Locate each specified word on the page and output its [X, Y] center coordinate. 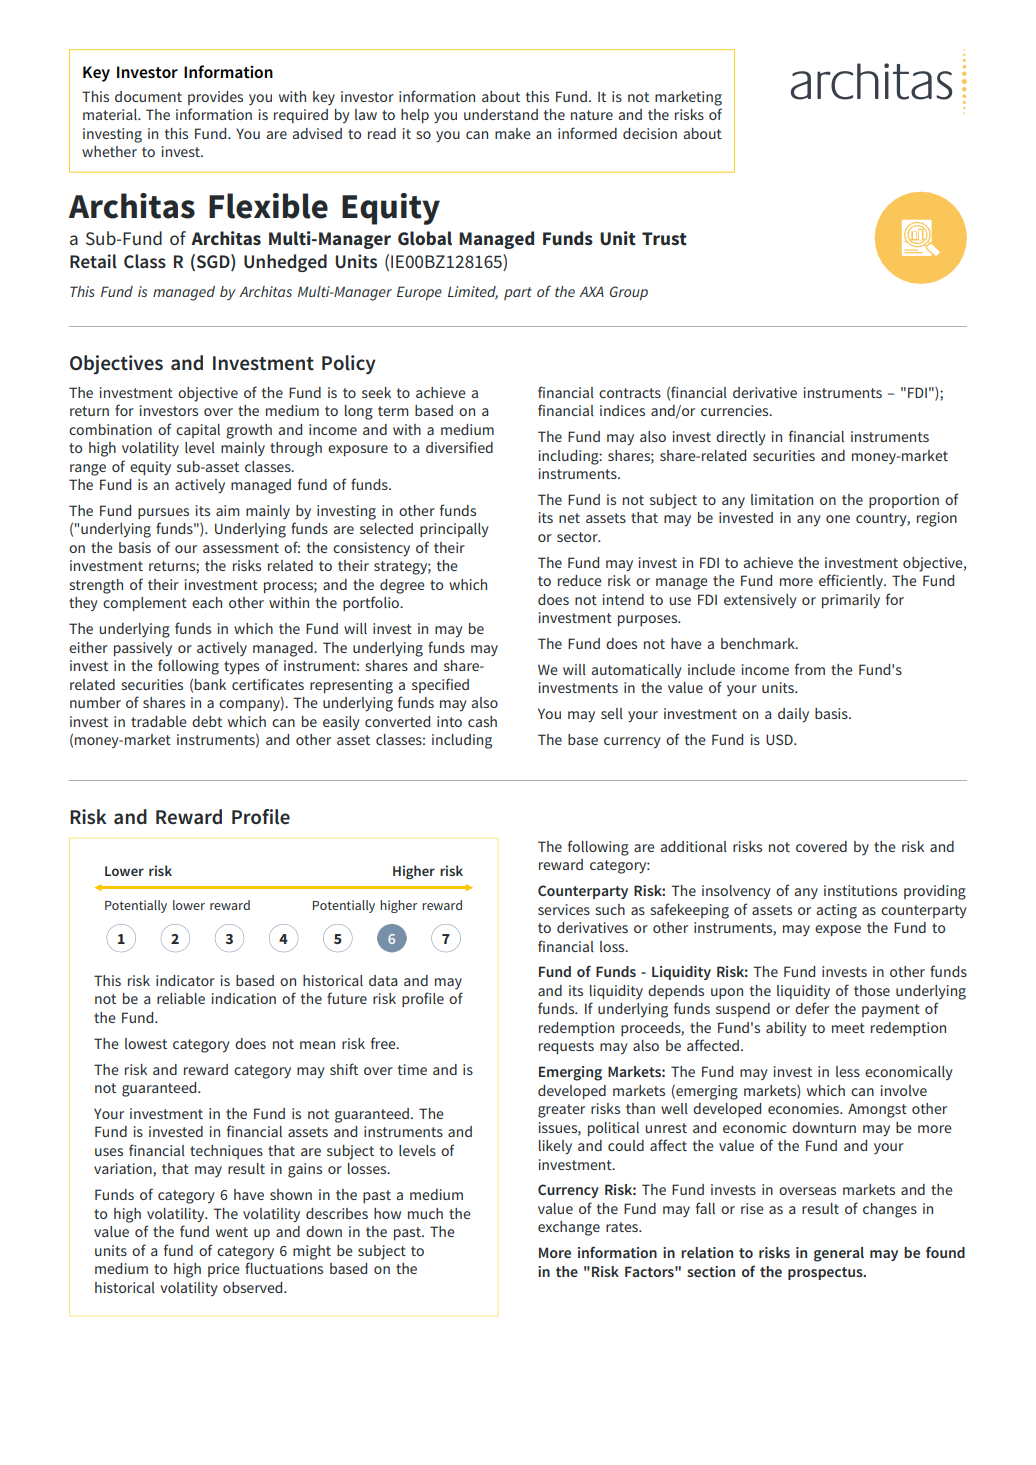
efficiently [852, 581]
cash [482, 721]
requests [566, 1047]
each [207, 602]
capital [198, 431]
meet [848, 1028]
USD [780, 739]
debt [207, 721]
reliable [181, 998]
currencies [736, 410]
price [224, 1270]
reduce [580, 580]
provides [215, 98]
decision [650, 133]
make [513, 133]
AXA [591, 291]
